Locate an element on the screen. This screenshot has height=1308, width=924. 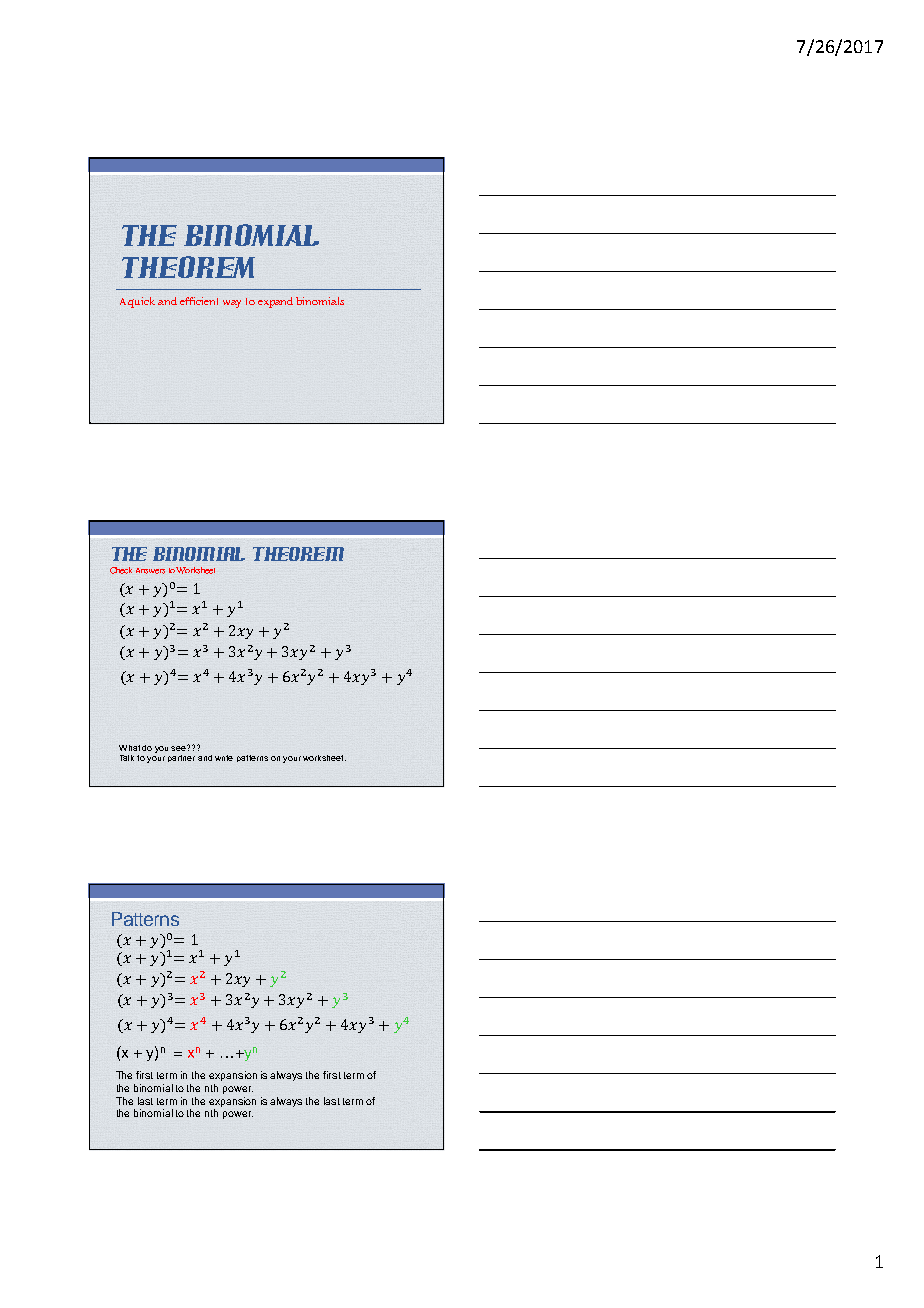
expand is located at coordinates (275, 302).
